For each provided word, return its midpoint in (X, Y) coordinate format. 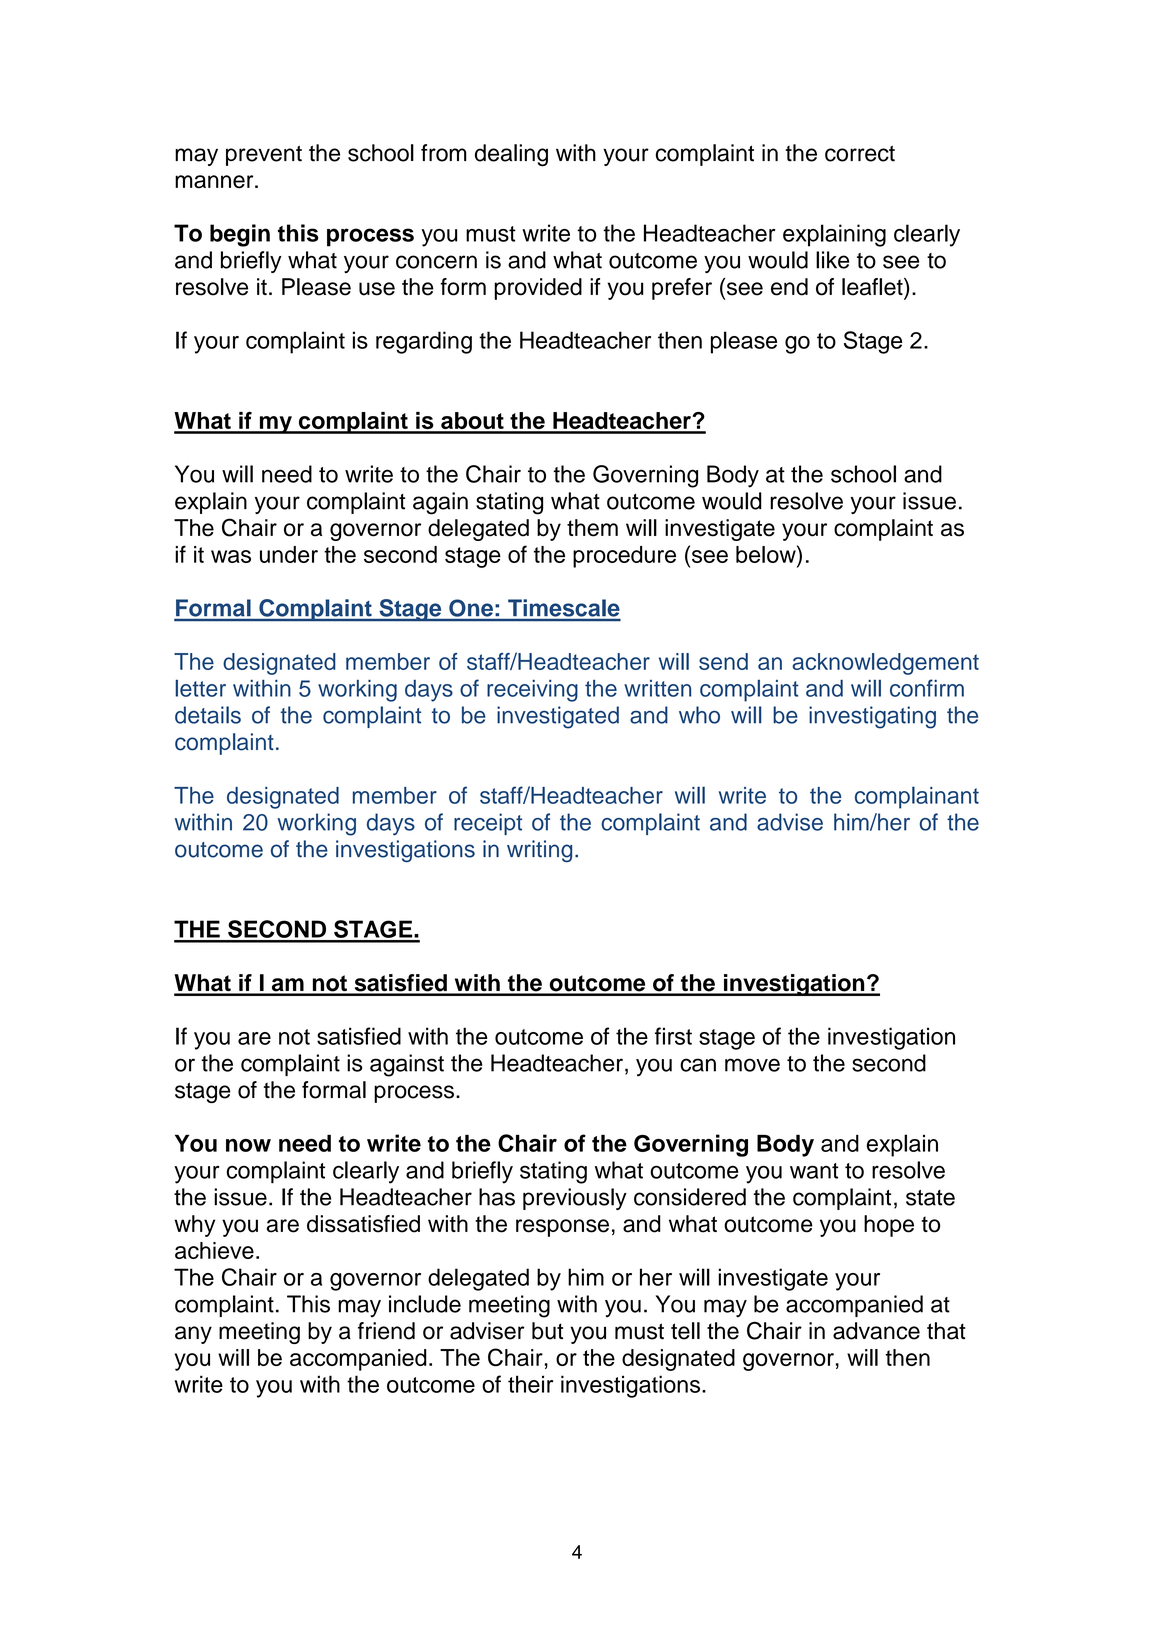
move (752, 1065)
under (289, 554)
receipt (488, 824)
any (193, 1335)
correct (860, 153)
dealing (511, 155)
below (767, 554)
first (673, 1036)
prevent (264, 155)
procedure (624, 557)
